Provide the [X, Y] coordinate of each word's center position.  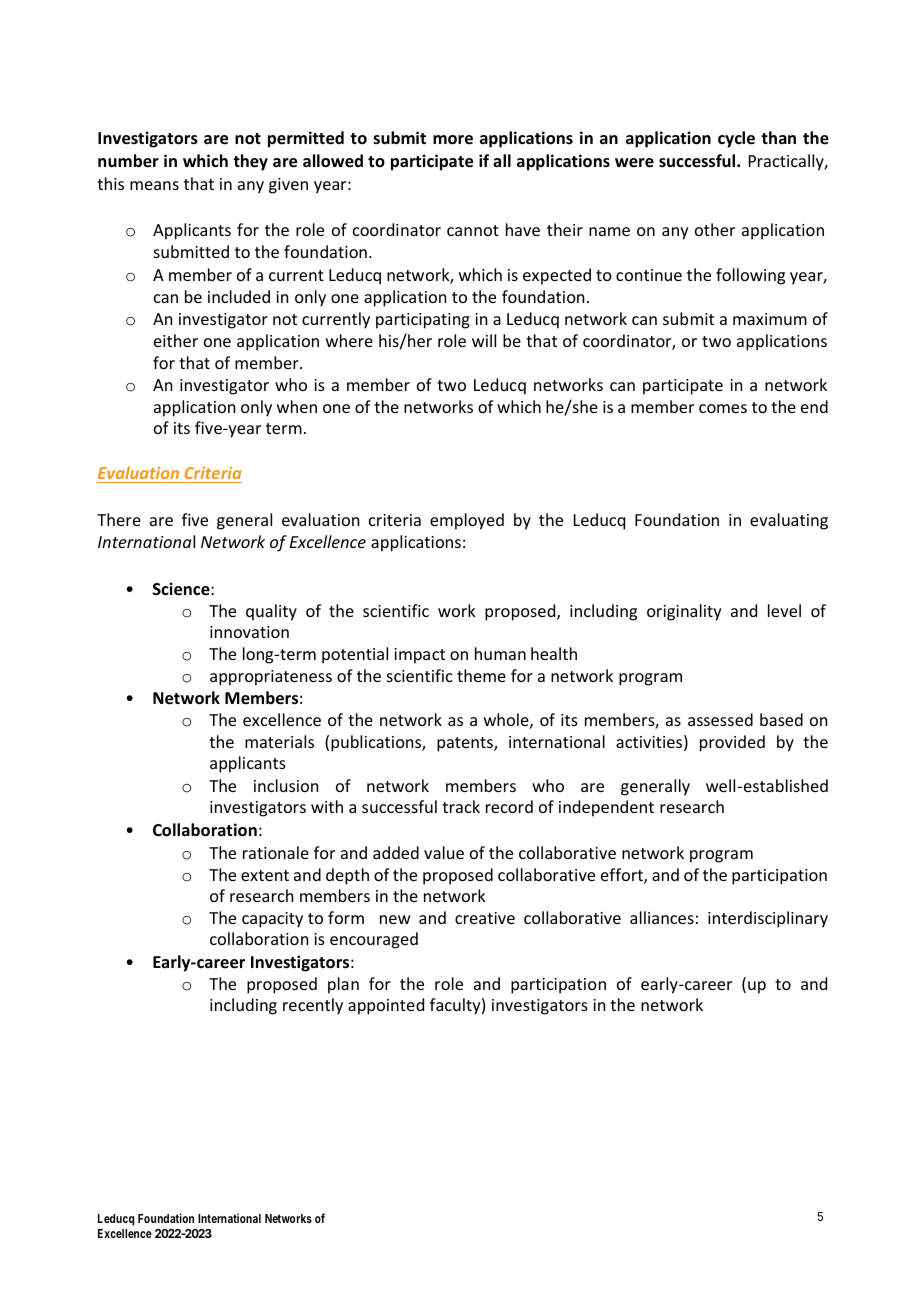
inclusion [286, 785]
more [453, 140]
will [484, 340]
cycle [736, 139]
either [176, 340]
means [154, 185]
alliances [662, 917]
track [461, 806]
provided [732, 743]
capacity [272, 920]
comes [723, 408]
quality [271, 612]
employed [467, 521]
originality [684, 612]
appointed [386, 1006]
